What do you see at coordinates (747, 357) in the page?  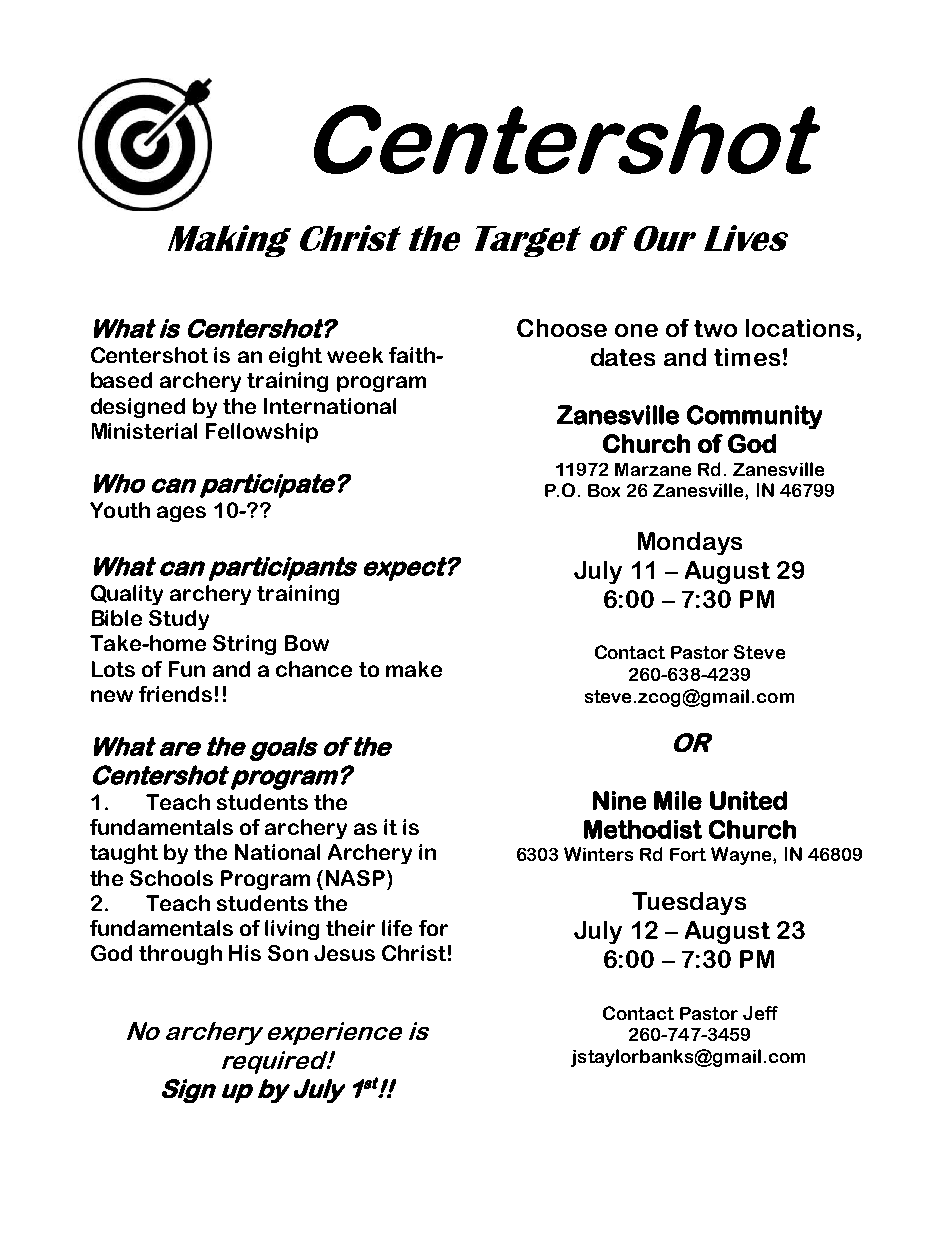 I see `times` at bounding box center [747, 357].
